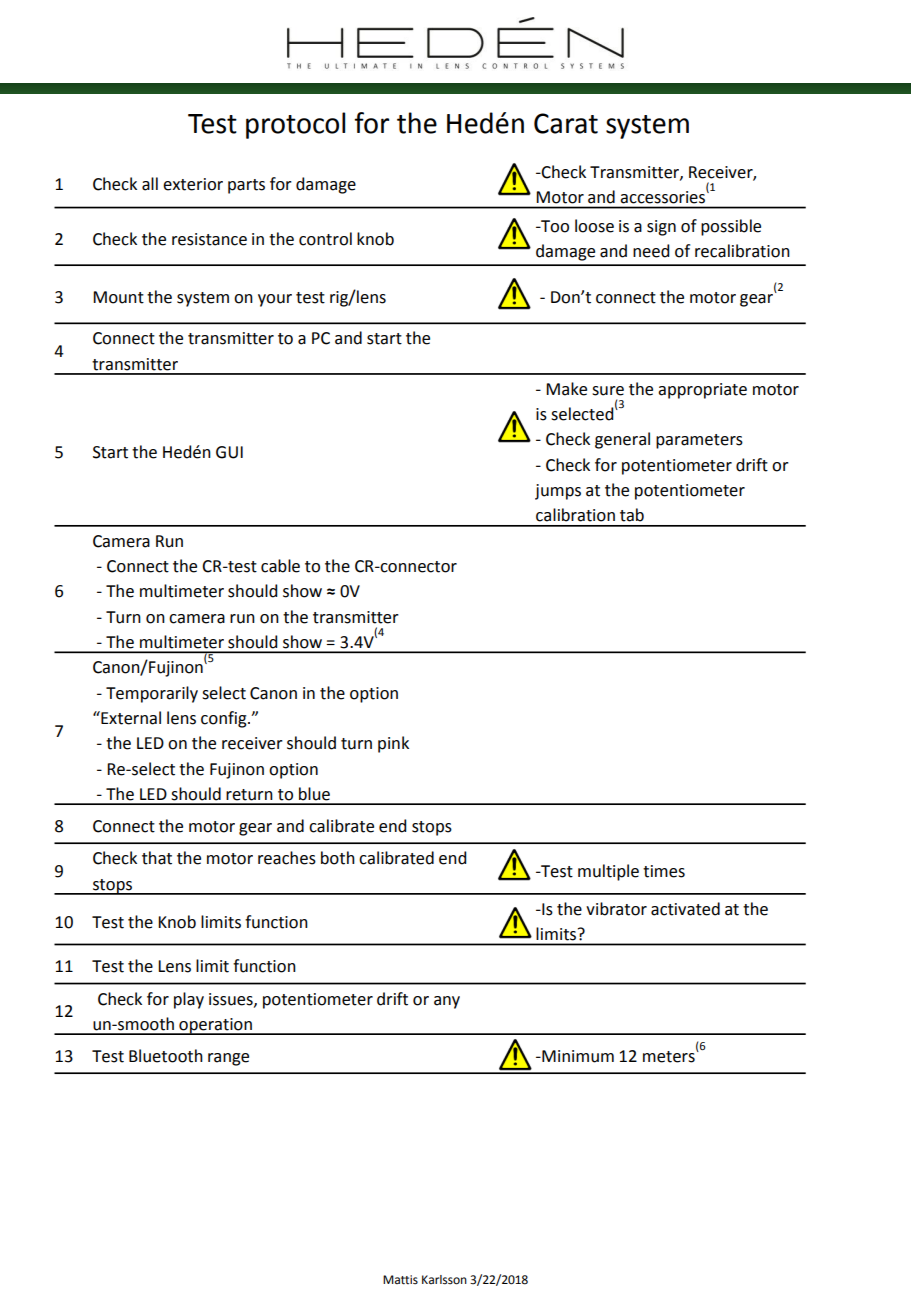  What do you see at coordinates (325, 239) in the document?
I see `control` at bounding box center [325, 239].
